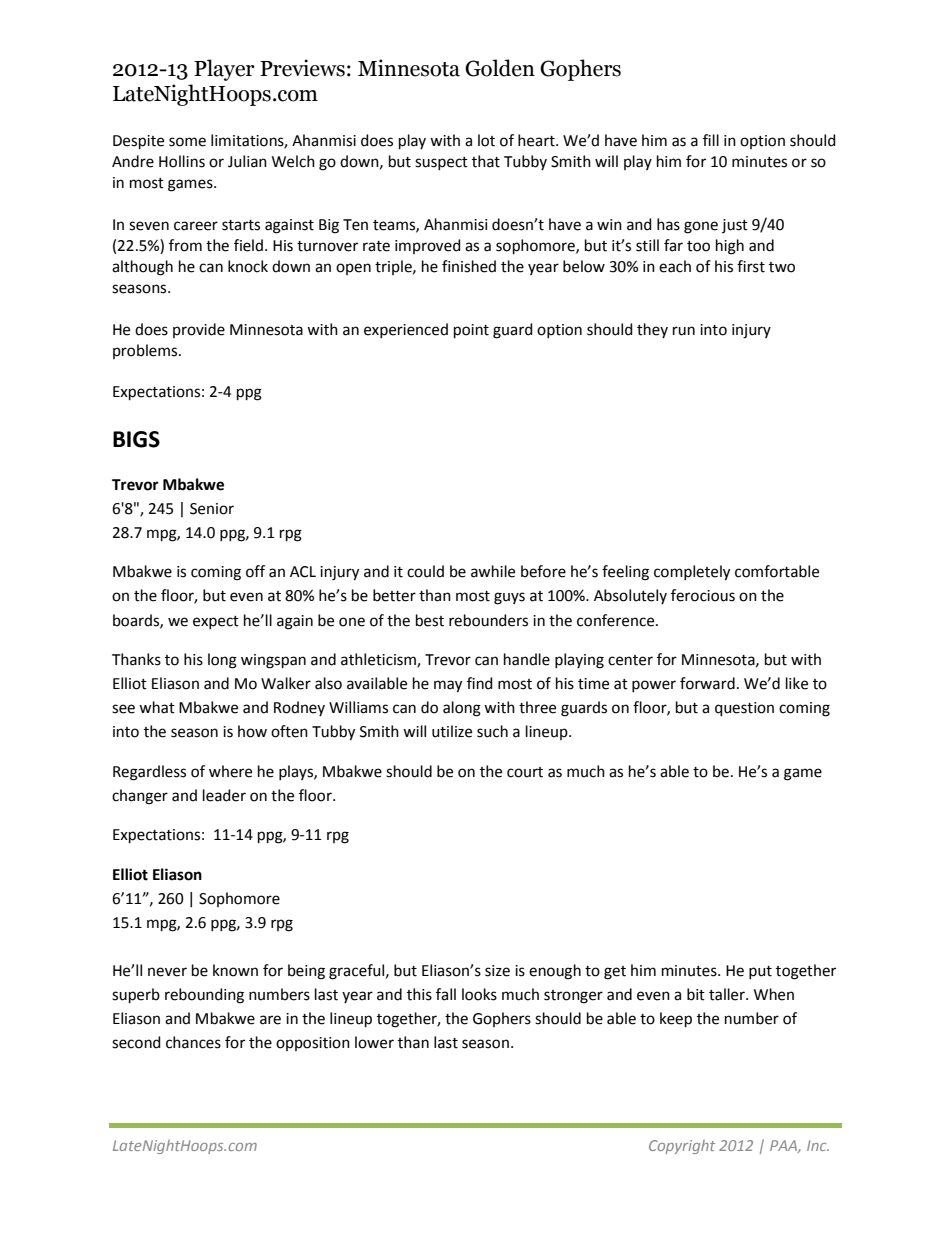 Image resolution: width=952 pixels, height=1233 pixels. What do you see at coordinates (199, 330) in the screenshot?
I see `provide` at bounding box center [199, 330].
